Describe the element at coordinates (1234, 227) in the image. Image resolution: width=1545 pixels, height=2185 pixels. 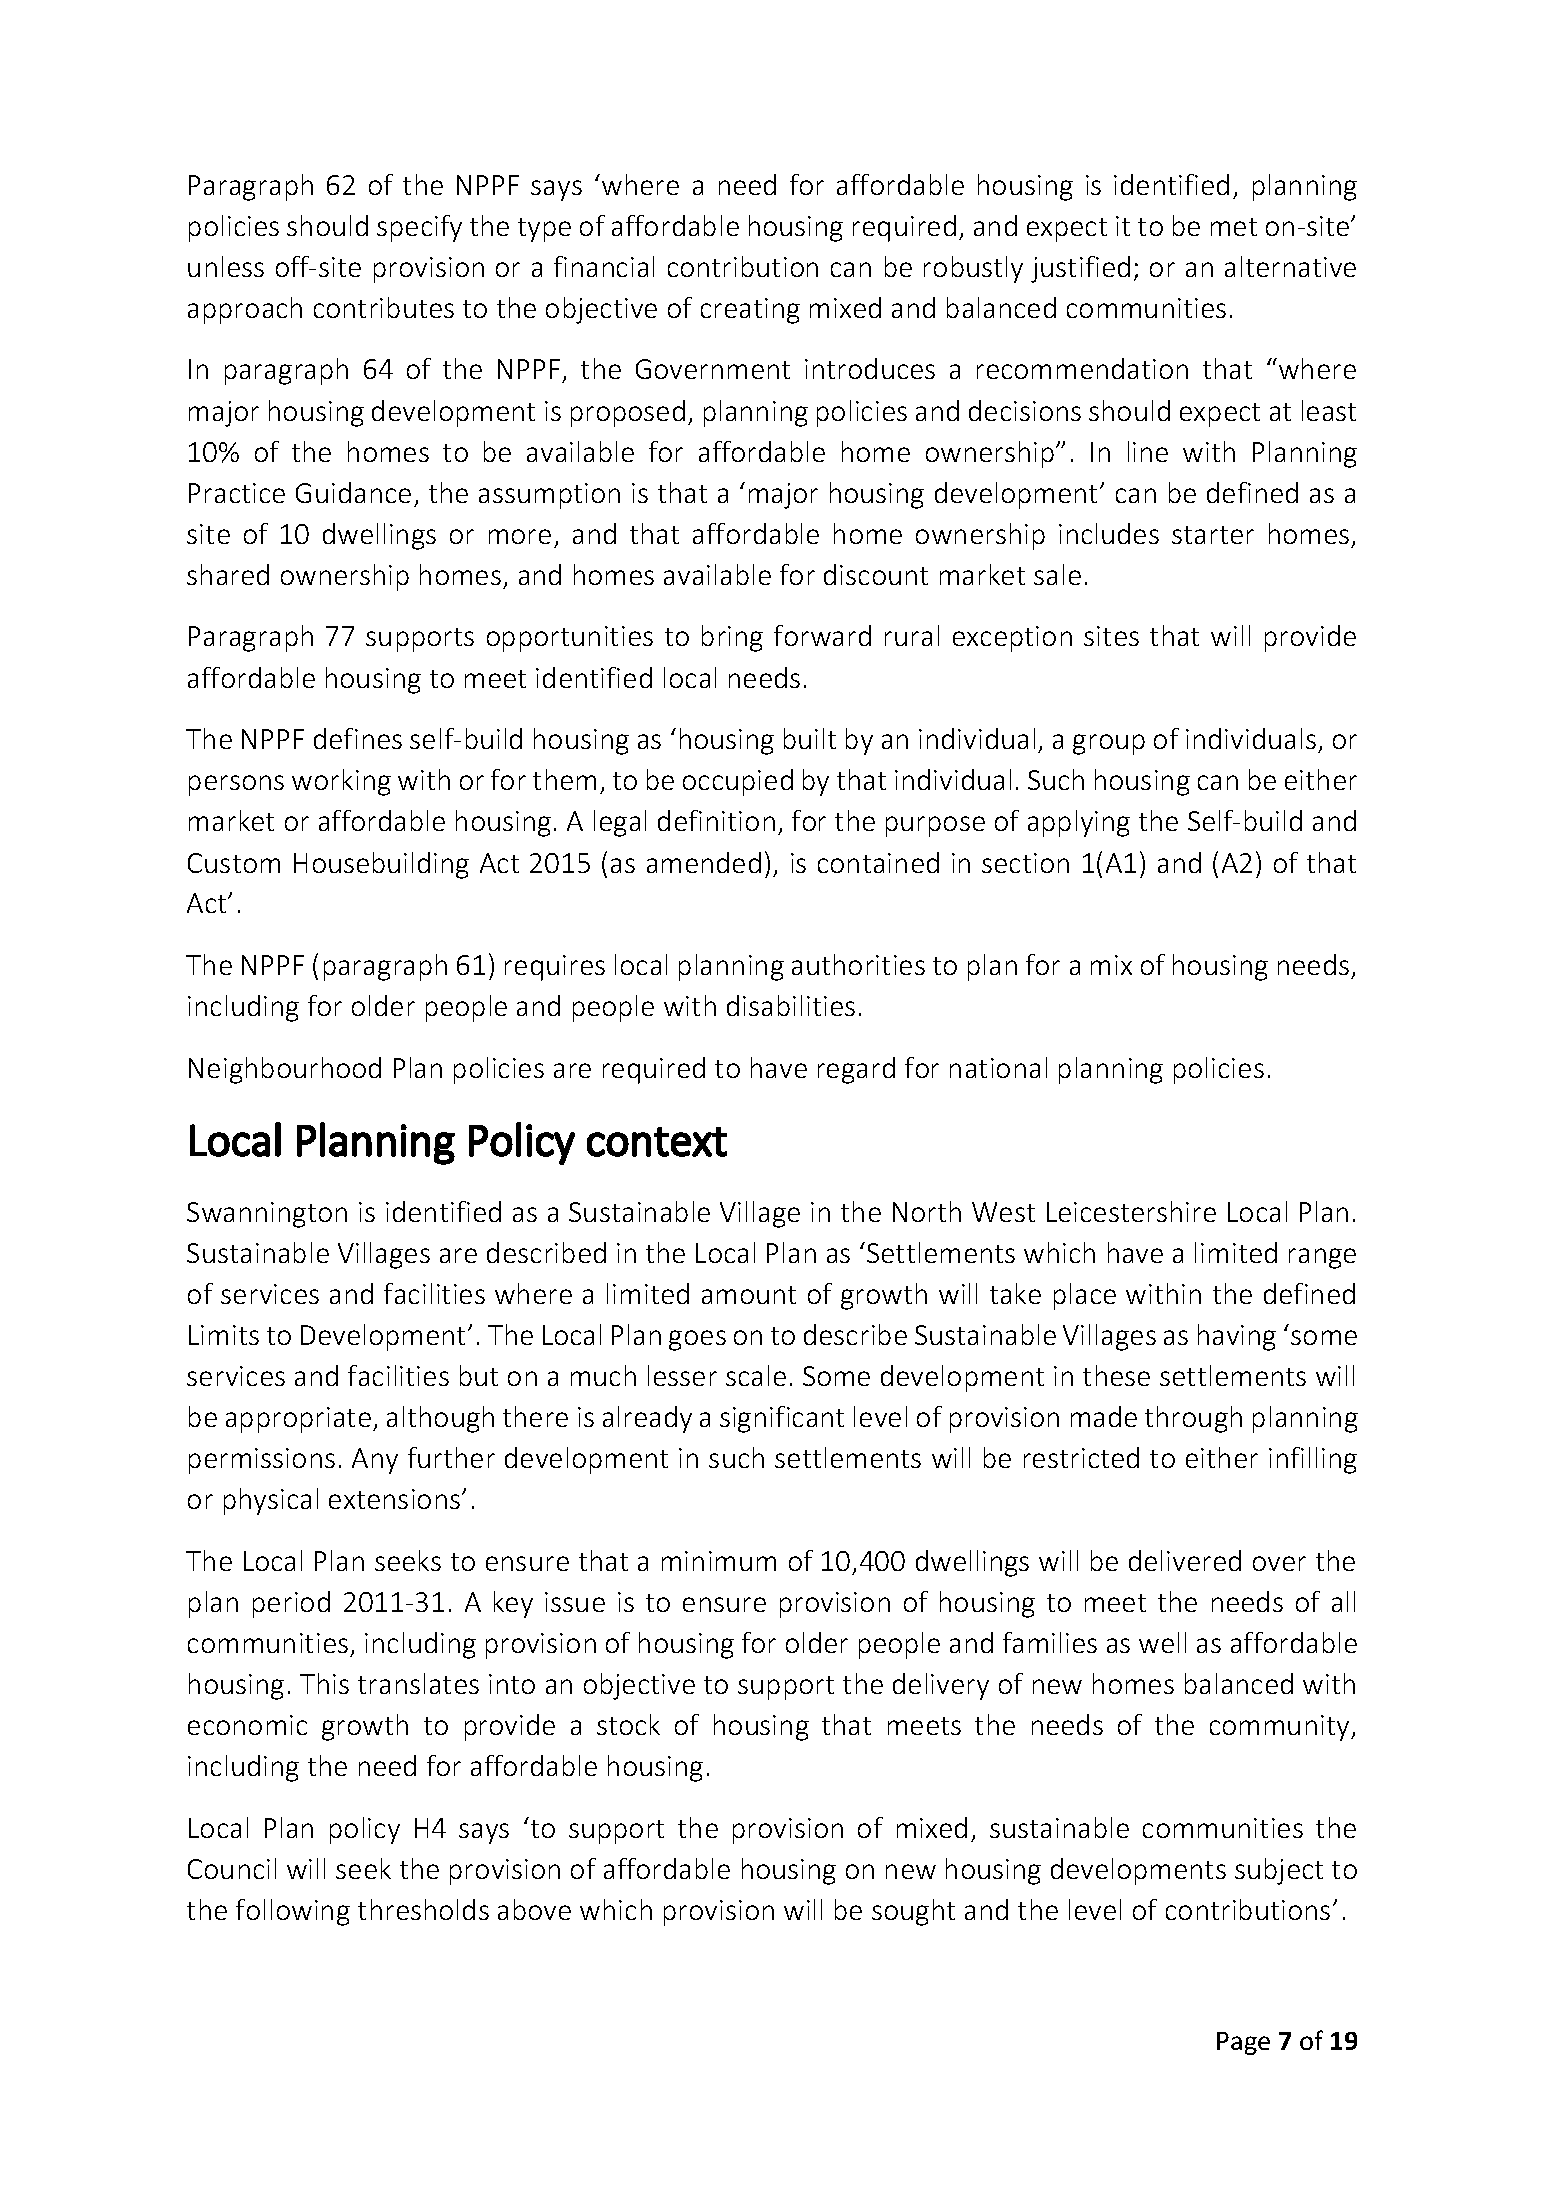
I see `met` at that location.
